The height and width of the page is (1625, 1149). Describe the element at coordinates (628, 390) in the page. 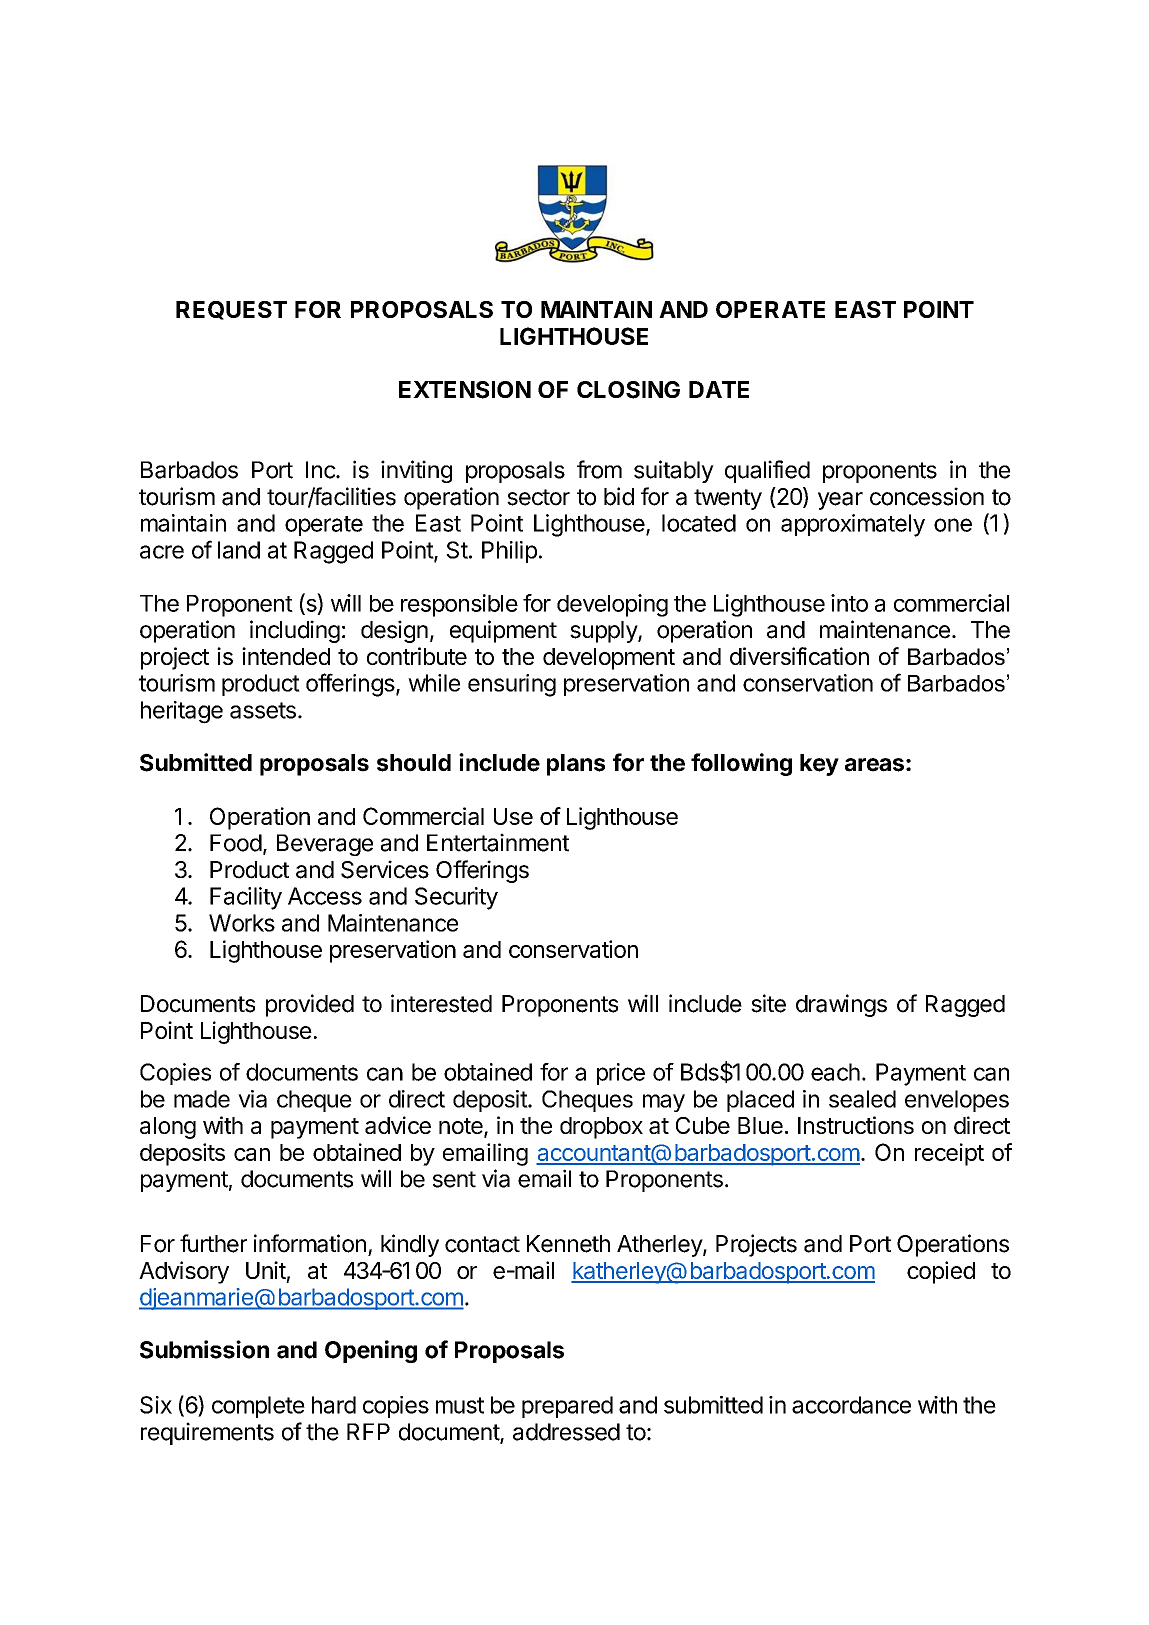

I see `CLOSING` at that location.
